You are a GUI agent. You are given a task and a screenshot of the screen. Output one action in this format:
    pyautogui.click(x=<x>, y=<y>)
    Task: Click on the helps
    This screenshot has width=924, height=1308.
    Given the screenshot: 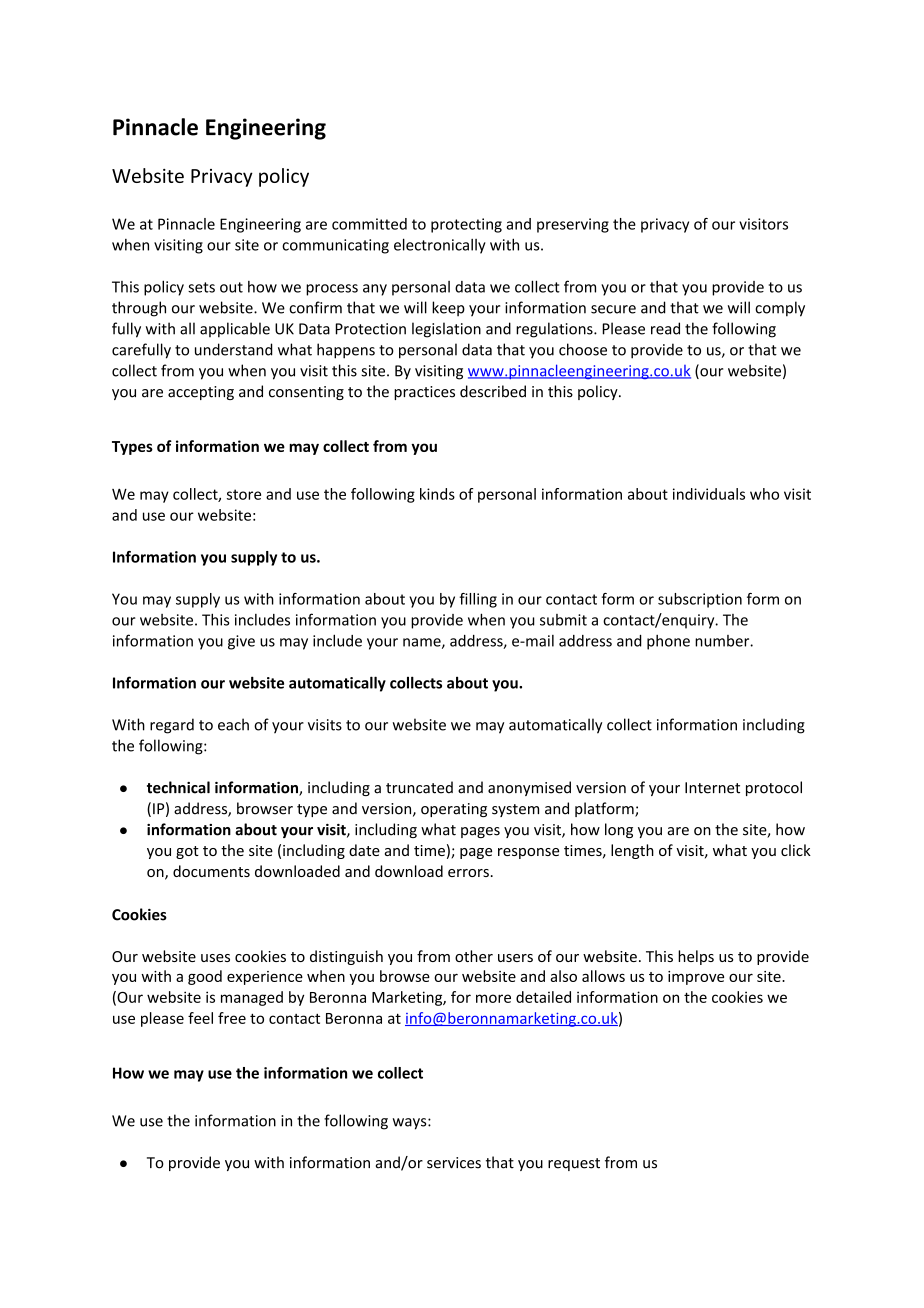 What is the action you would take?
    pyautogui.click(x=696, y=957)
